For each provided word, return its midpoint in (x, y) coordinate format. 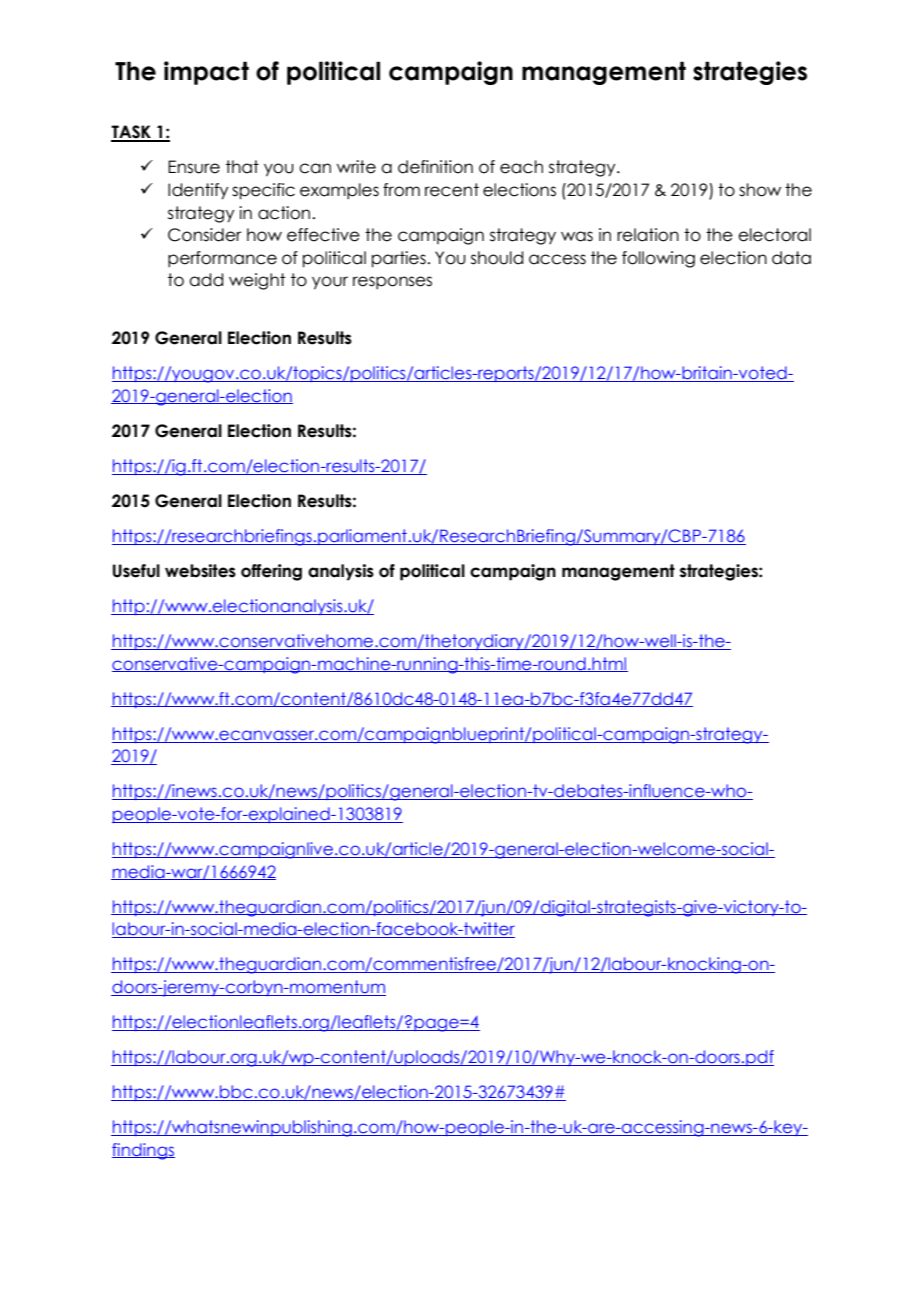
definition (435, 167)
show (760, 190)
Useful (136, 571)
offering (271, 572)
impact (206, 73)
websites (200, 571)
